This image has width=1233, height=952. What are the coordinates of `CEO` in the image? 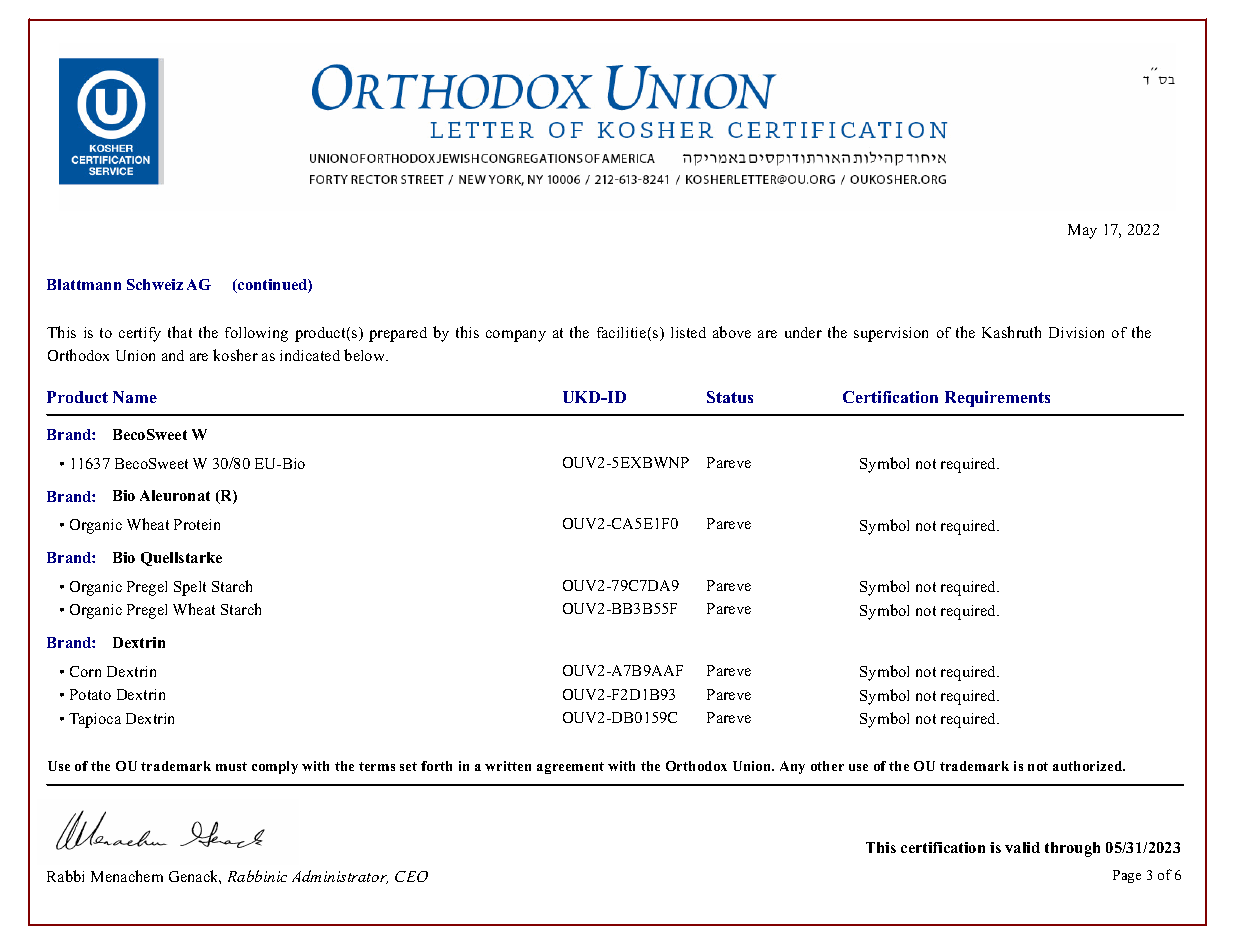 It's located at (411, 876).
